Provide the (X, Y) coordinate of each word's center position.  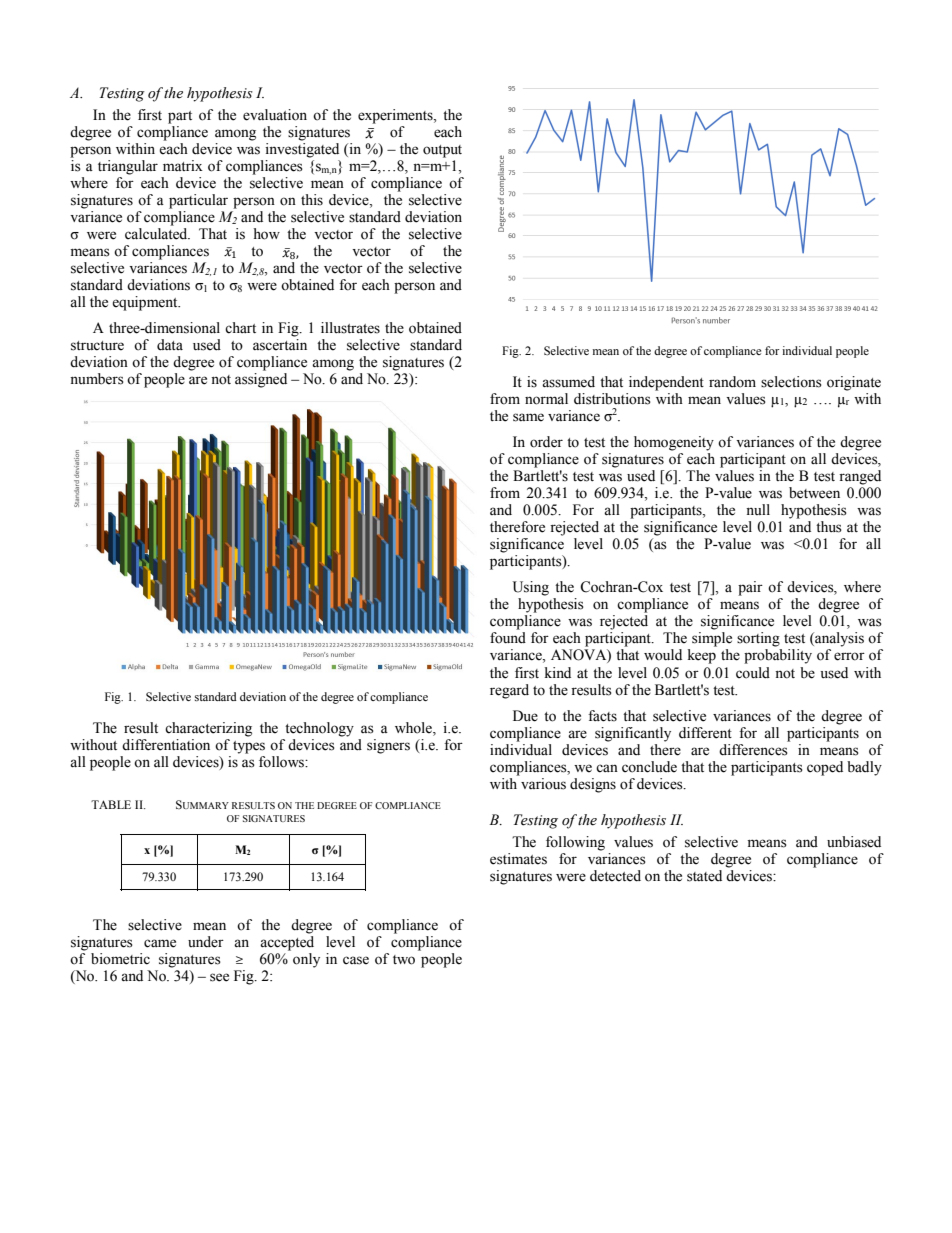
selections (791, 382)
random (732, 382)
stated (704, 876)
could (753, 673)
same (528, 417)
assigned (261, 380)
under (206, 942)
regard (509, 691)
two (404, 960)
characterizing (208, 729)
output (442, 151)
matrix (183, 165)
